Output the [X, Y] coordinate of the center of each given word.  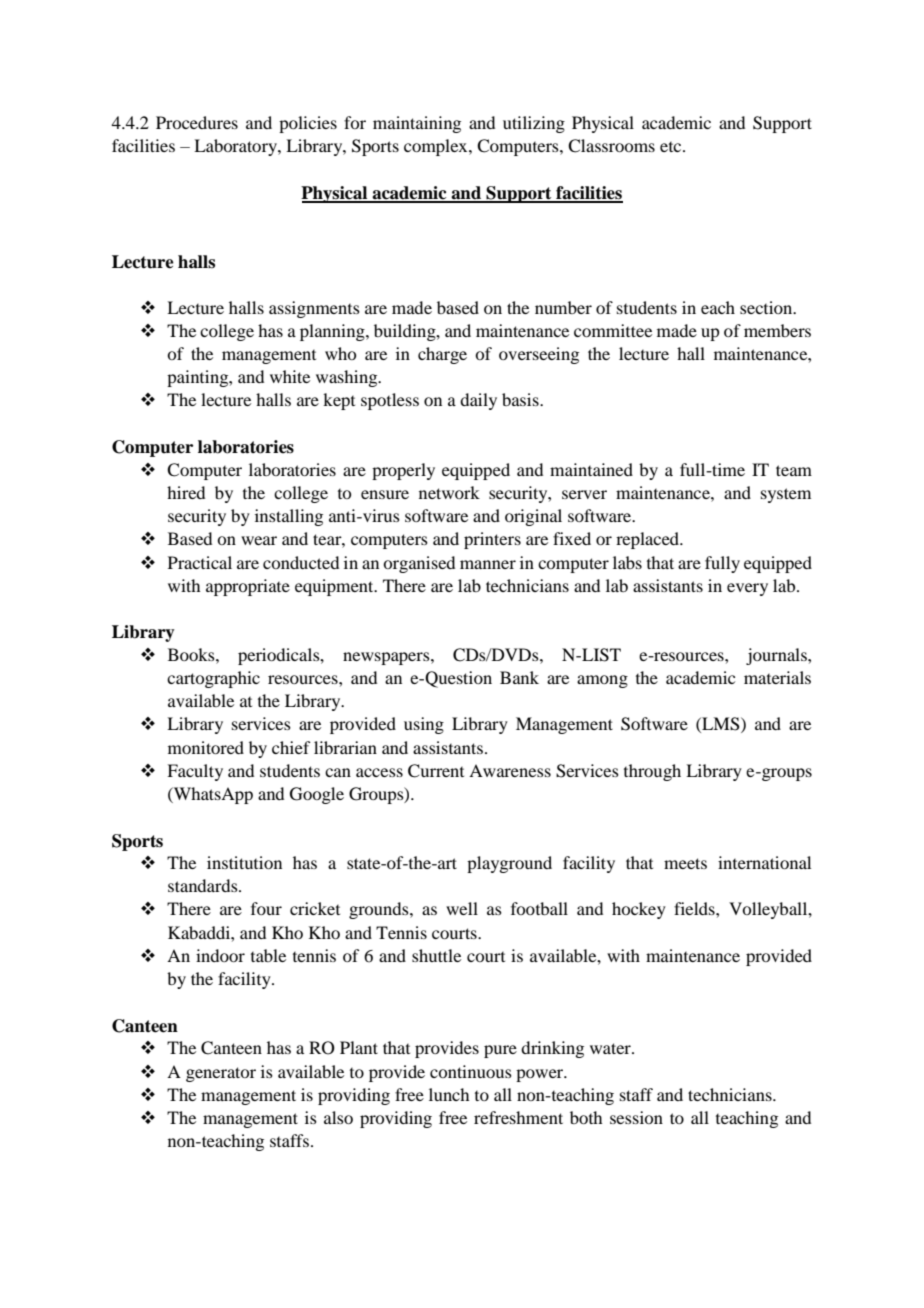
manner [488, 564]
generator [221, 1074]
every [747, 589]
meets [685, 863]
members [777, 330]
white [290, 376]
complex [437, 147]
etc [672, 147]
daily [478, 401]
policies [308, 124]
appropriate [248, 587]
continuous [471, 1071]
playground [509, 864]
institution [244, 862]
